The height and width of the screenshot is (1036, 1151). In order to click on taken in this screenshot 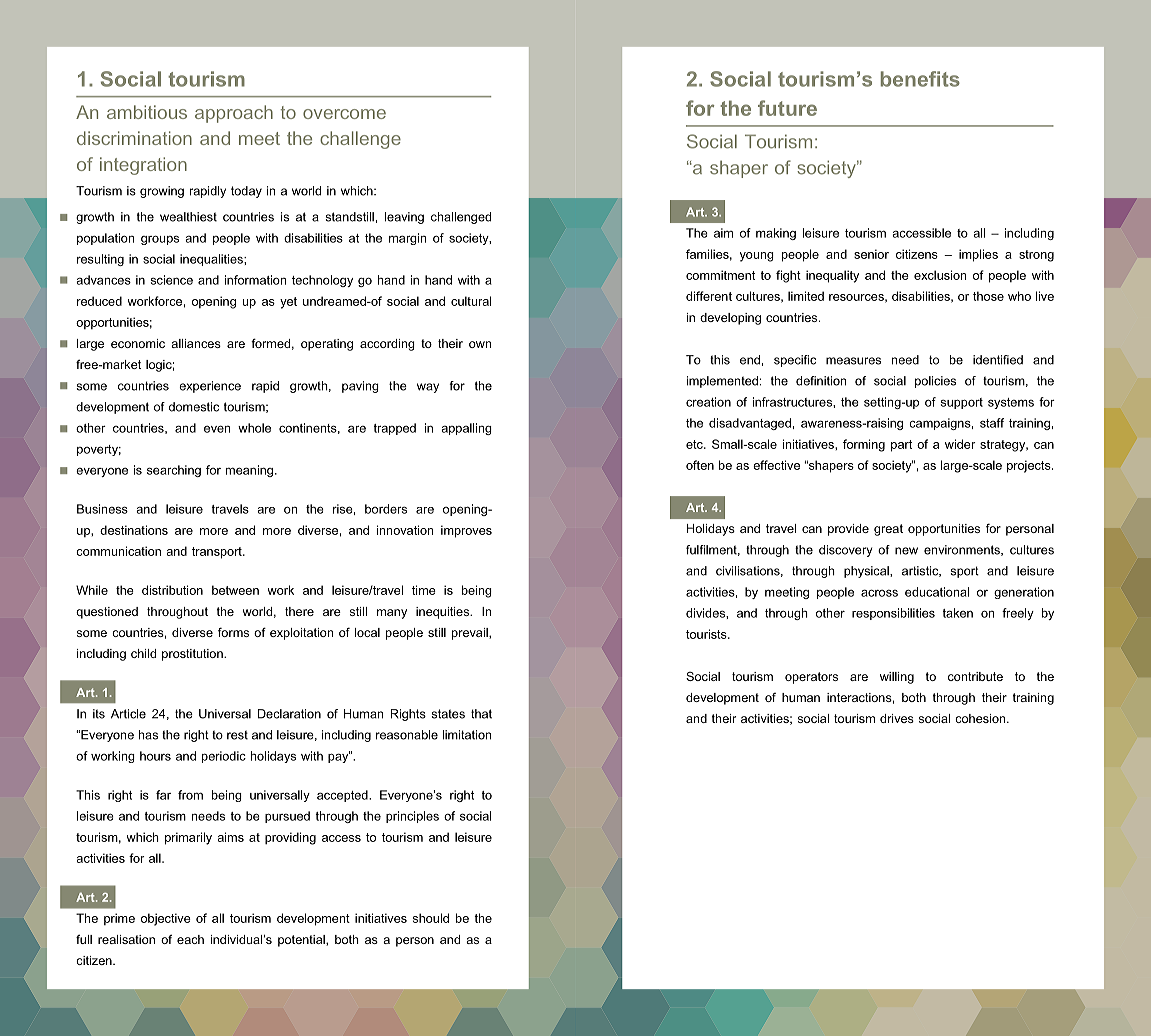, I will do `click(958, 613)`.
